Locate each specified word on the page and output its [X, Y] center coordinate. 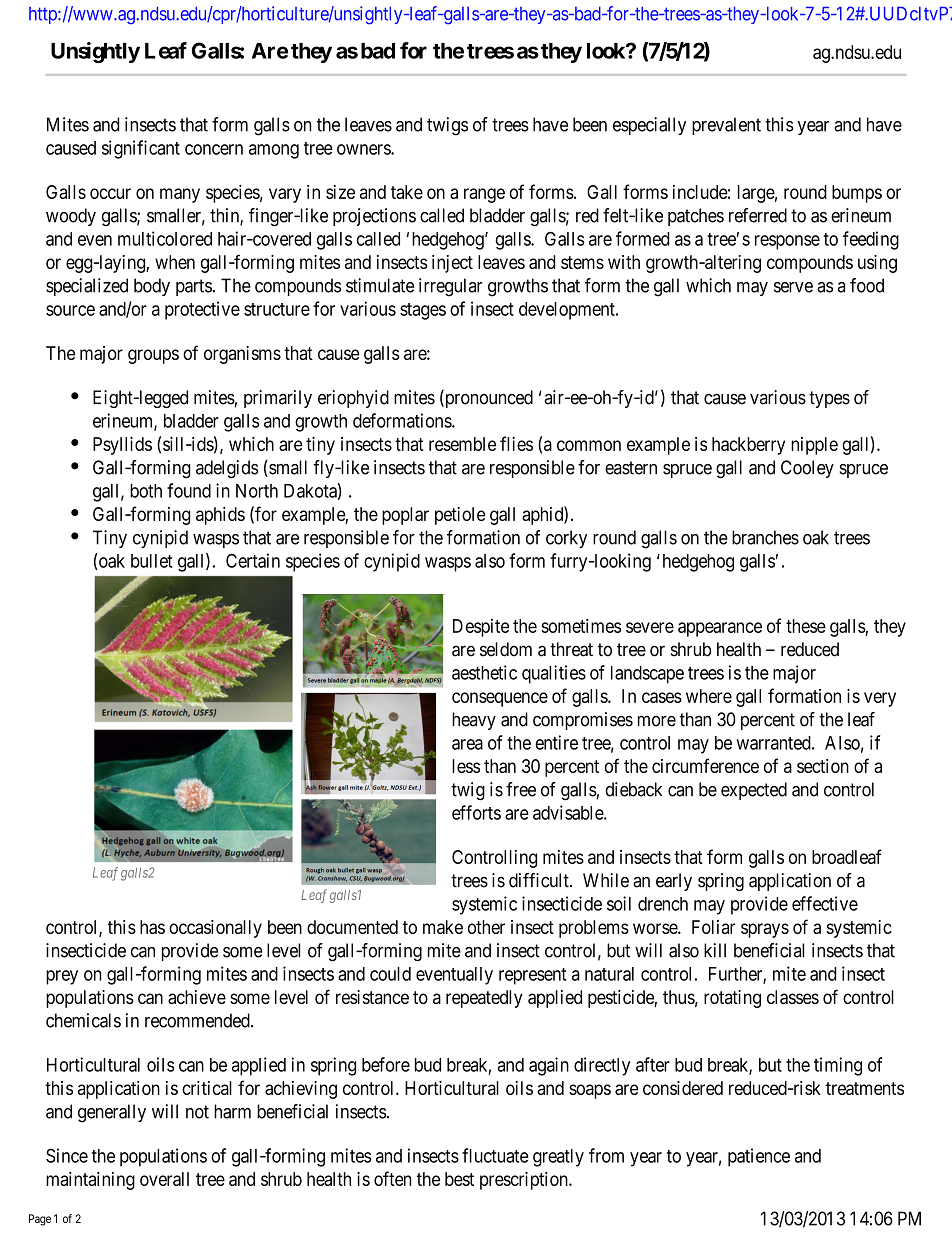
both [146, 491]
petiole [460, 516]
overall [164, 1179]
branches [765, 537]
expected [754, 791]
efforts [476, 812]
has [152, 927]
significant [141, 149]
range [484, 195]
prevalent [726, 126]
